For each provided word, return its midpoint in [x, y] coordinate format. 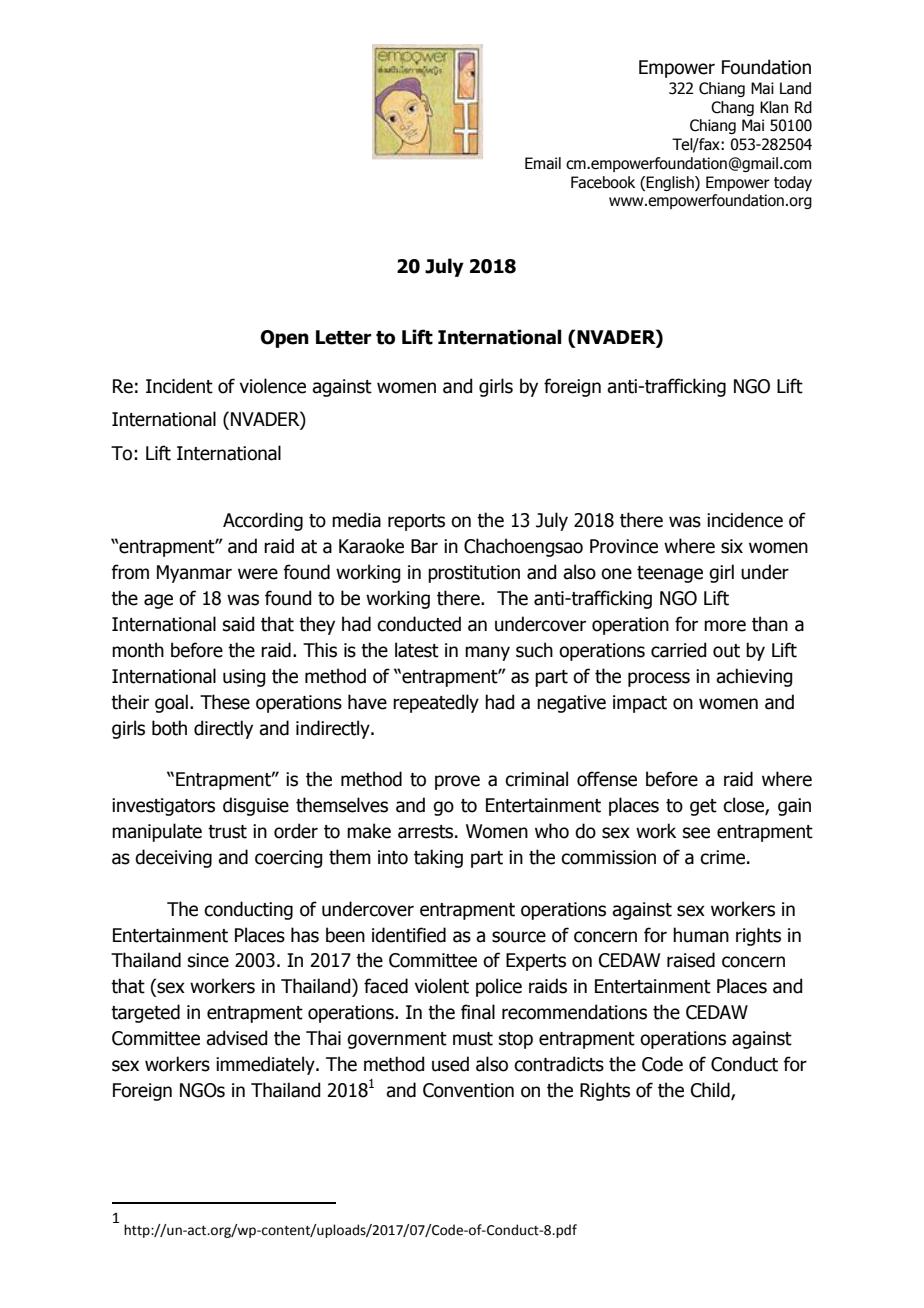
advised [236, 1038]
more [725, 626]
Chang [732, 108]
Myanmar [194, 574]
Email [543, 163]
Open [285, 339]
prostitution [474, 574]
